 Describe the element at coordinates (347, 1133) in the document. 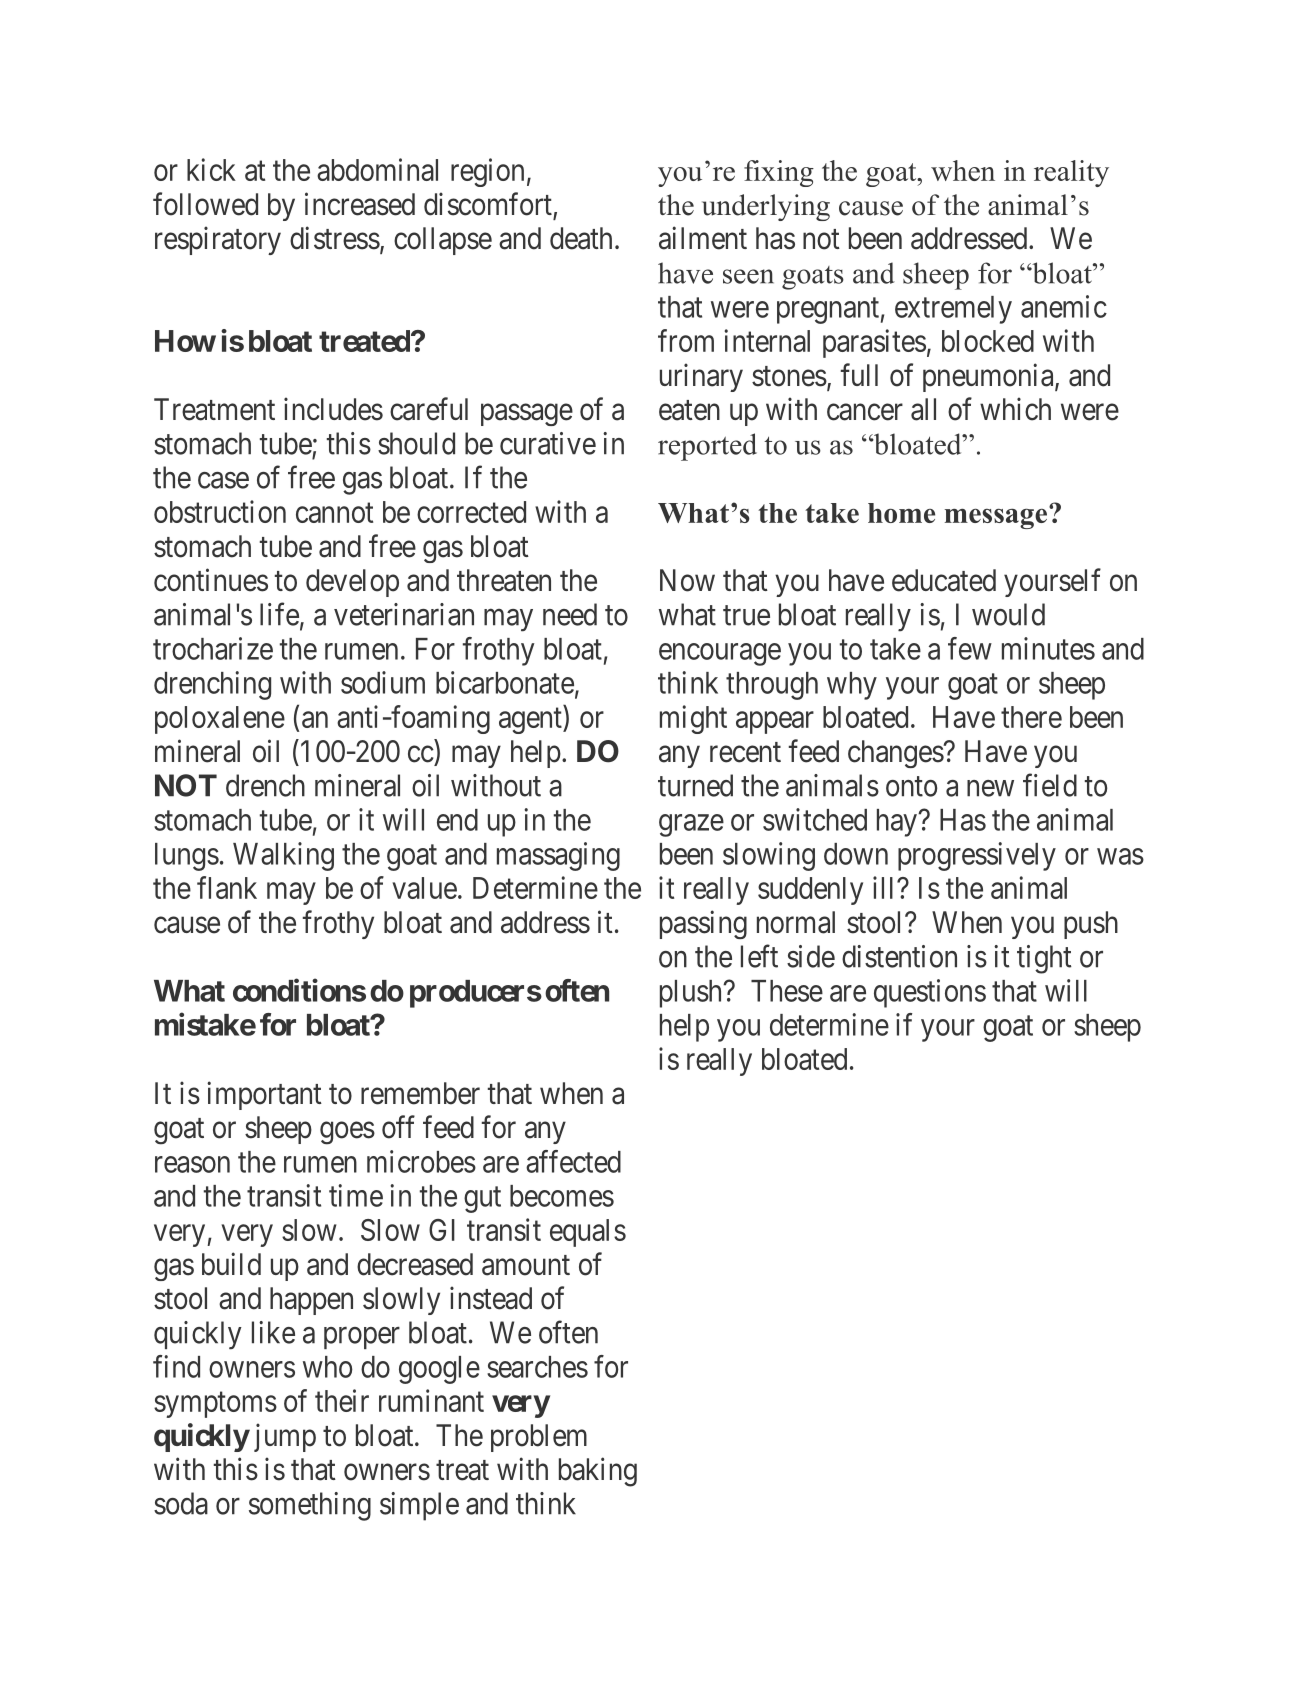

I see `goes` at that location.
